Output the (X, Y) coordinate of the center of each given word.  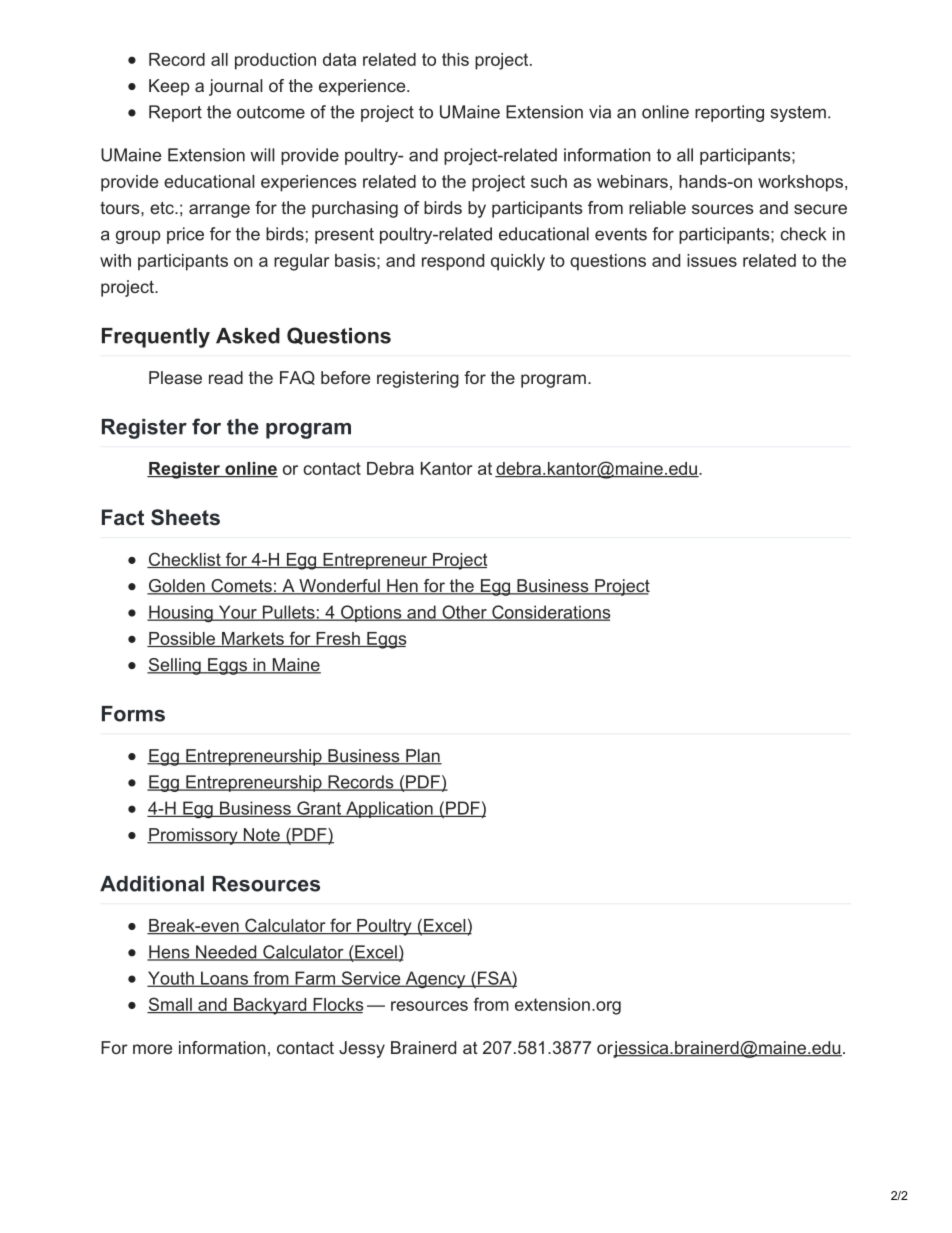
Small (170, 1005)
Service (371, 979)
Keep (169, 87)
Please (175, 377)
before (345, 377)
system (798, 114)
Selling (175, 666)
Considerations (550, 613)
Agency (435, 980)
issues (712, 260)
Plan (423, 757)
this (455, 59)
